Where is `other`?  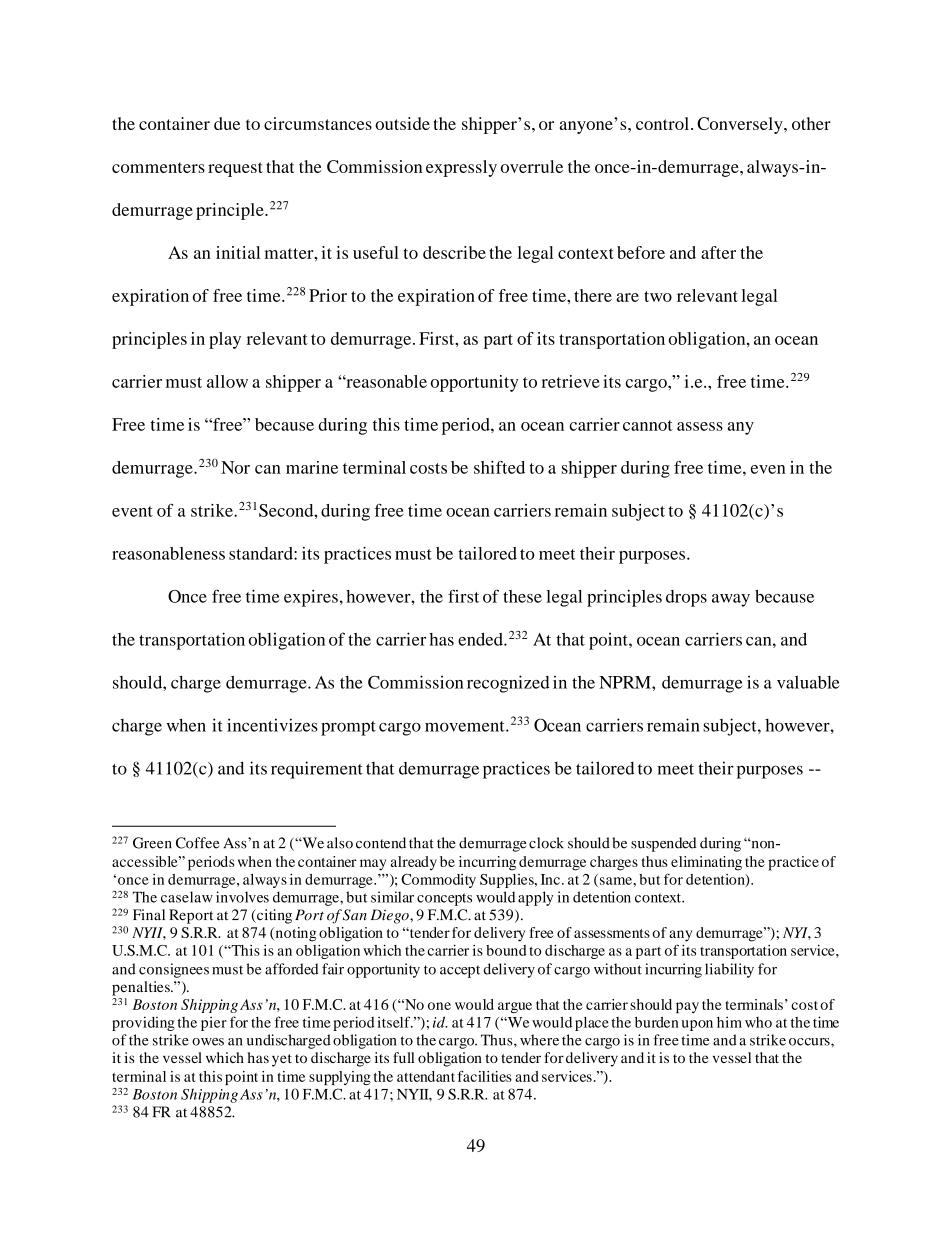
other is located at coordinates (811, 123).
